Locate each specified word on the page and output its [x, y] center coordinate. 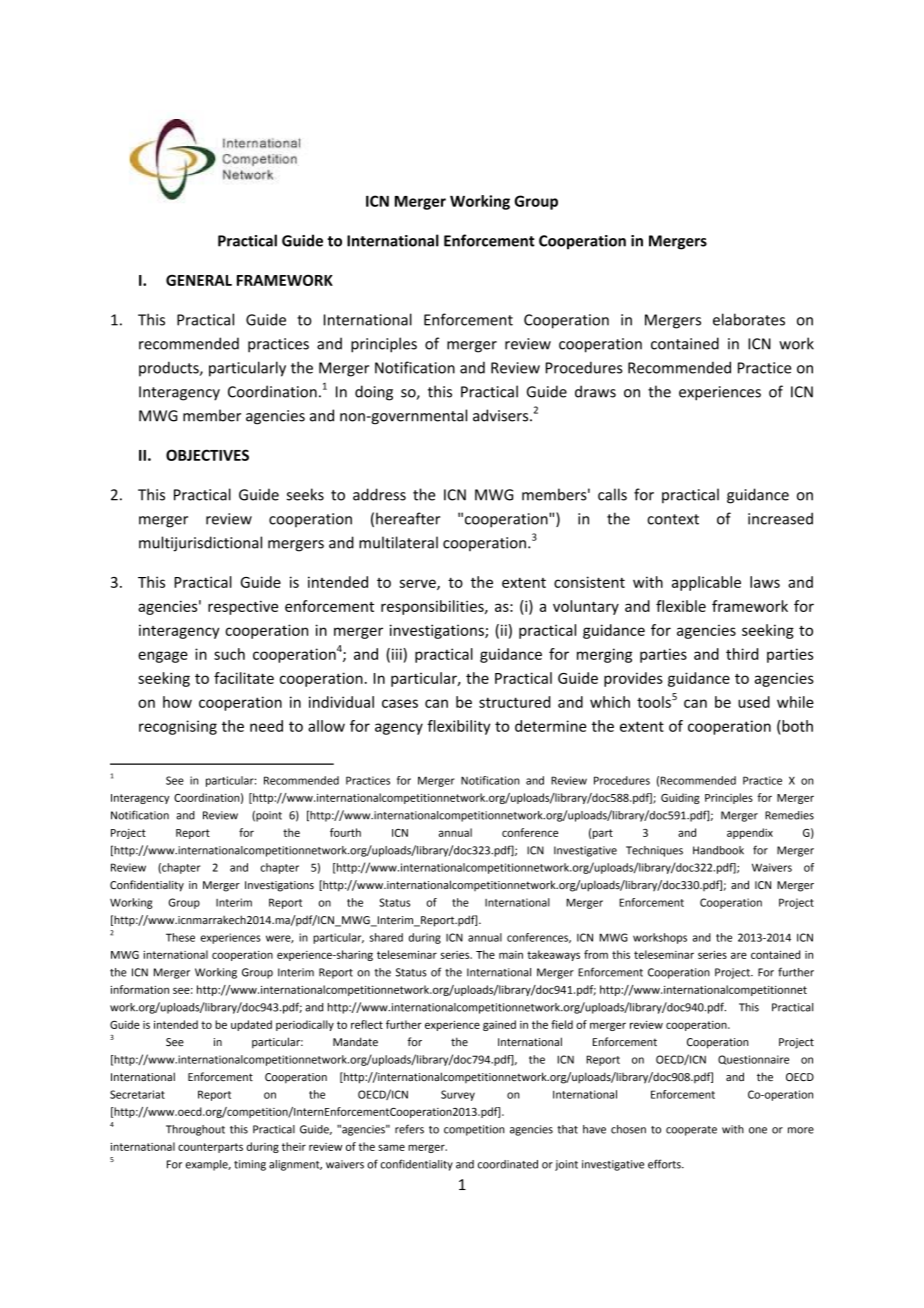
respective [243, 608]
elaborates [749, 319]
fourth [345, 832]
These [180, 937]
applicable [706, 583]
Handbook [718, 850]
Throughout [195, 1130]
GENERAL [199, 280]
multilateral [398, 542]
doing [374, 393]
